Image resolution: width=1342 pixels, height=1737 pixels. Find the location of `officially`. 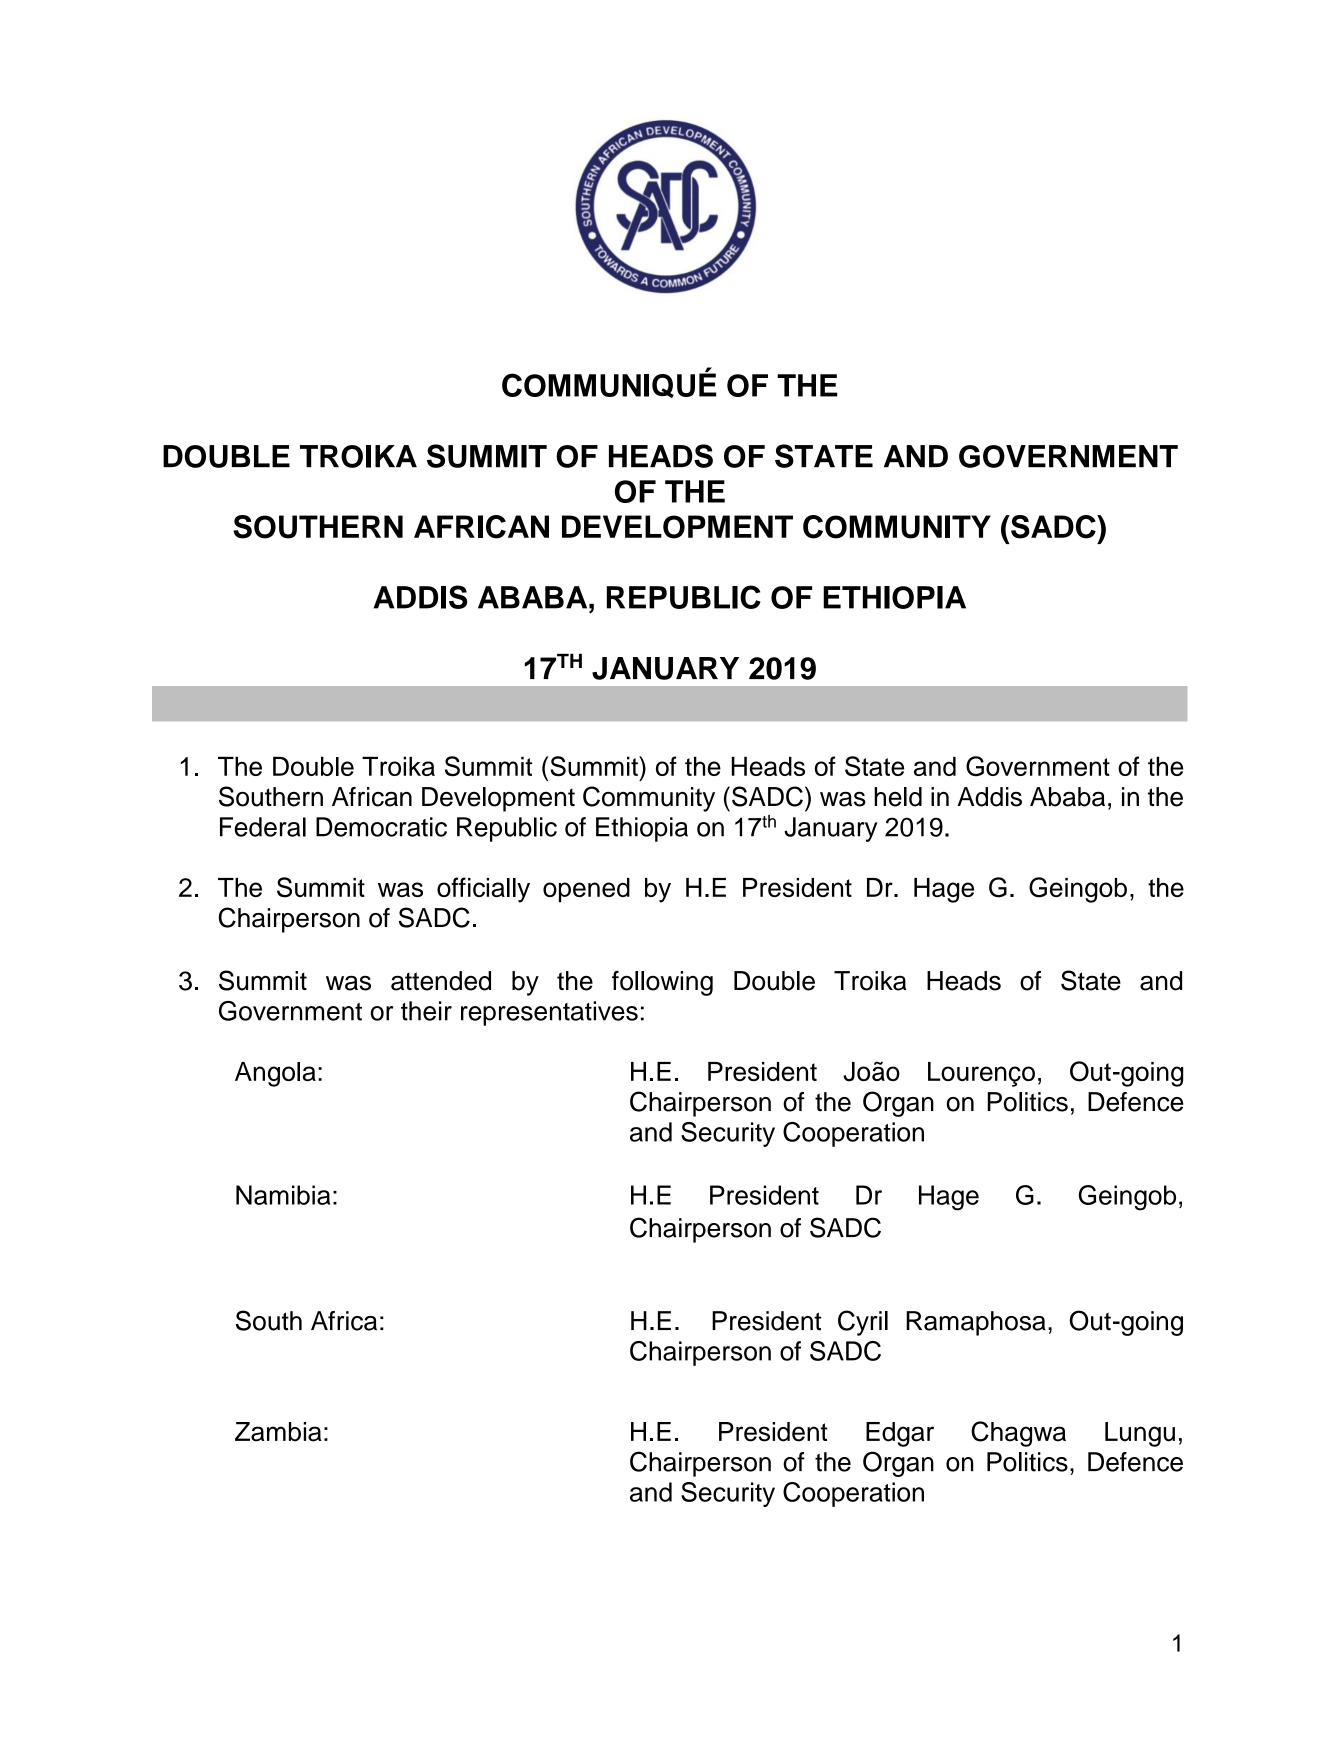

officially is located at coordinates (483, 890).
